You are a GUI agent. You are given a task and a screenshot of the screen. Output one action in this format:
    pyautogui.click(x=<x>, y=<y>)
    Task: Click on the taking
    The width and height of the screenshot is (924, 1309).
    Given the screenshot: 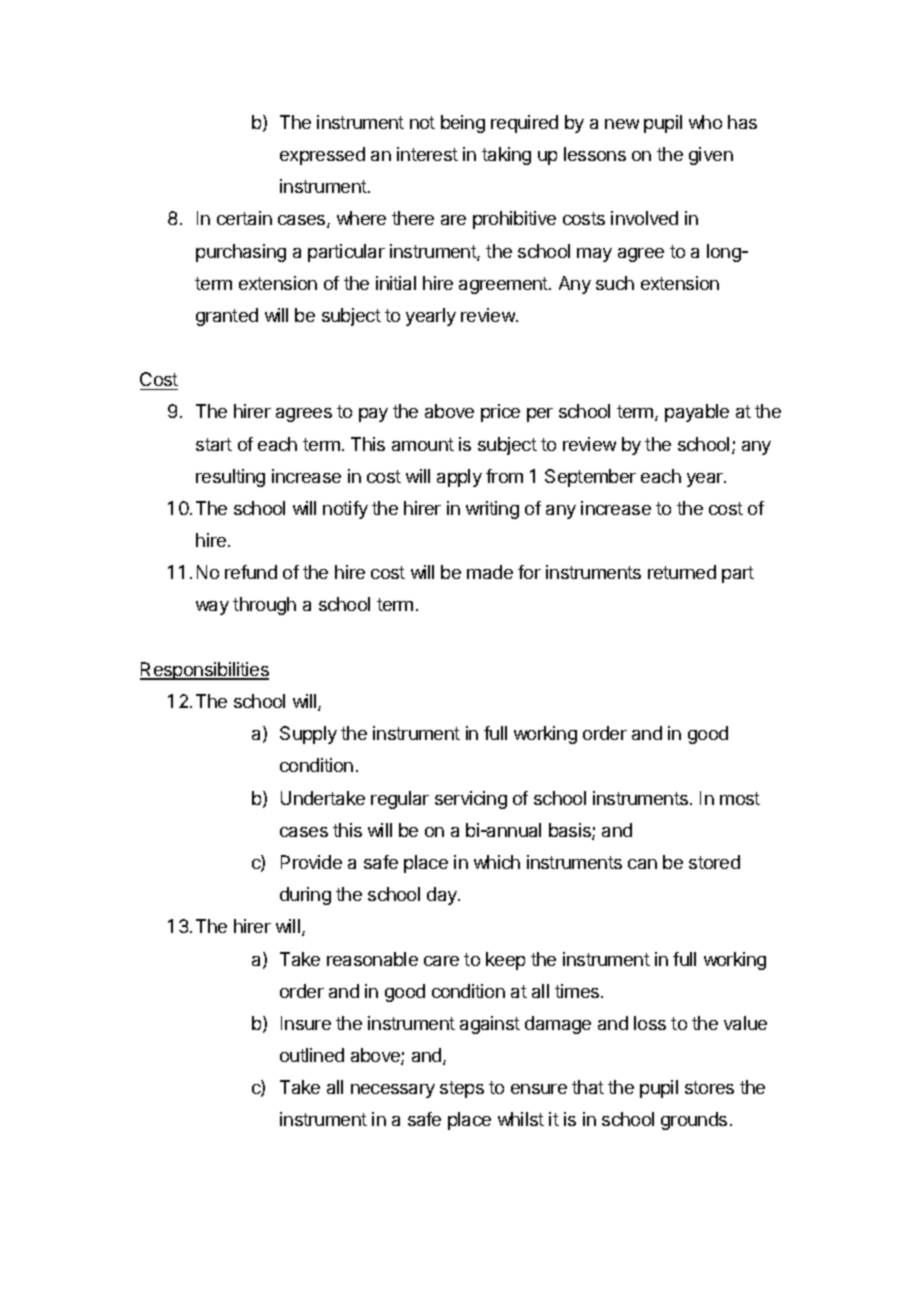 What is the action you would take?
    pyautogui.click(x=506, y=156)
